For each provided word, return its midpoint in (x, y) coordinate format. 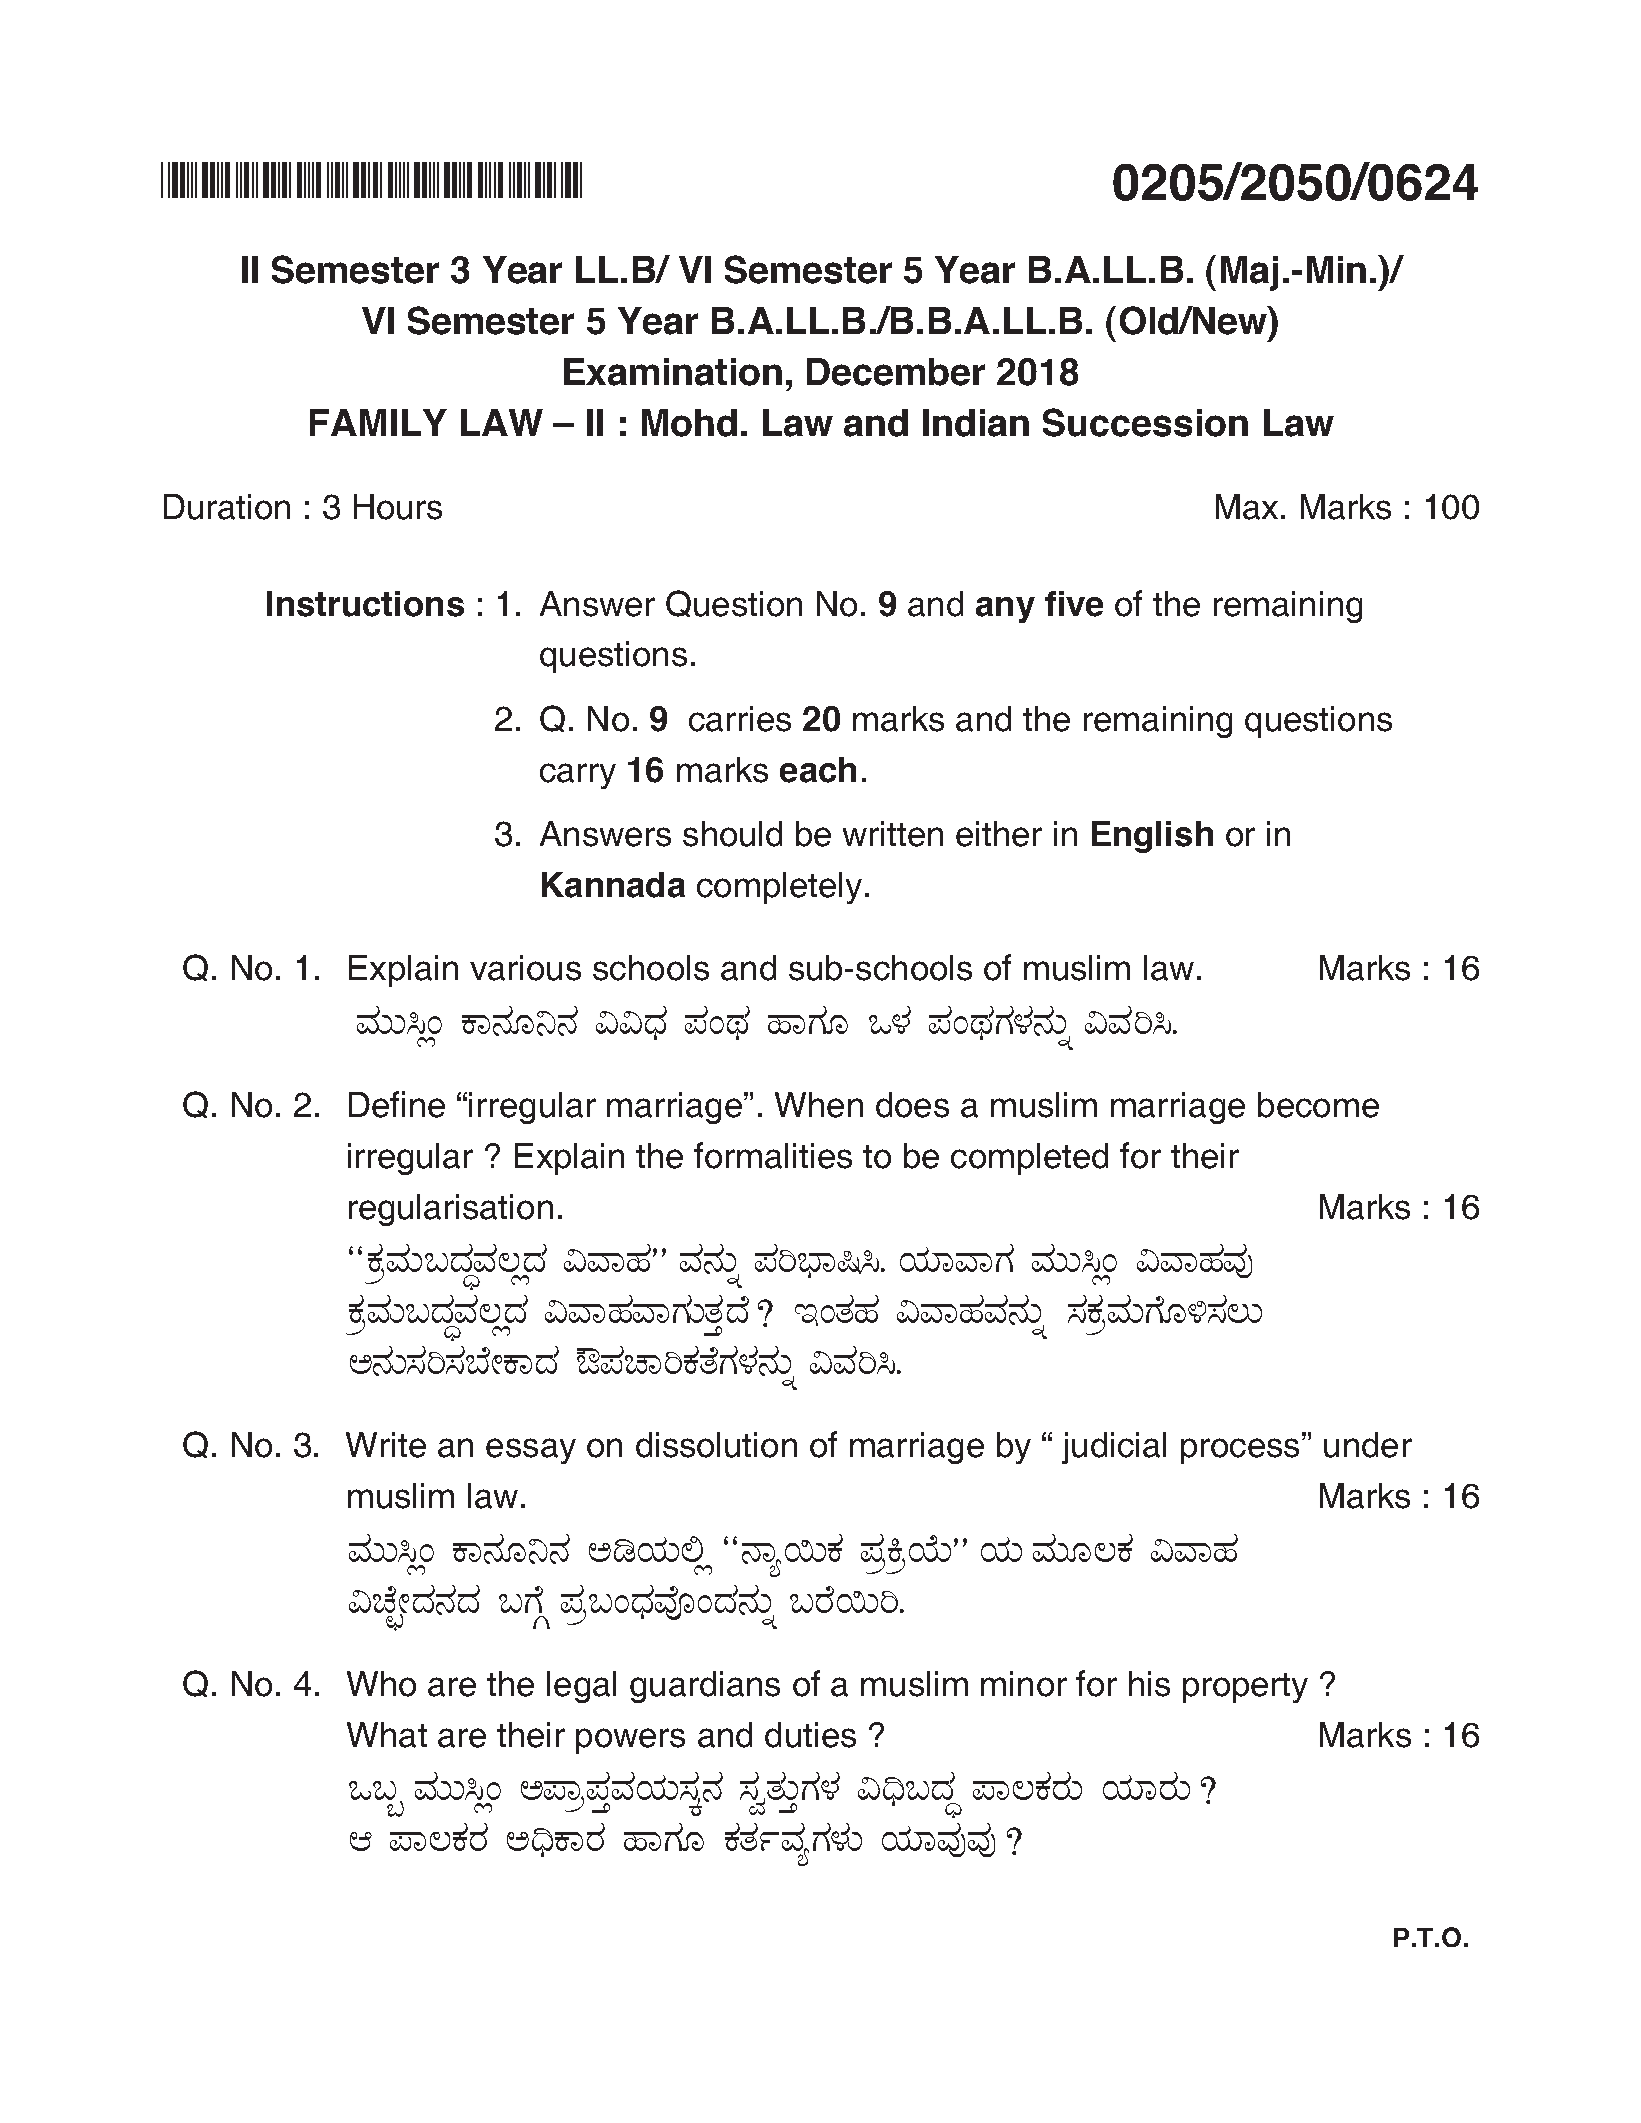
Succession (1145, 422)
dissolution (716, 1445)
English (1152, 837)
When (819, 1105)
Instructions (365, 604)
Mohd (689, 423)
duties (810, 1735)
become (1318, 1105)
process (1240, 1451)
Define (397, 1104)
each (818, 770)
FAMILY (378, 422)
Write (386, 1445)
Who (381, 1684)
